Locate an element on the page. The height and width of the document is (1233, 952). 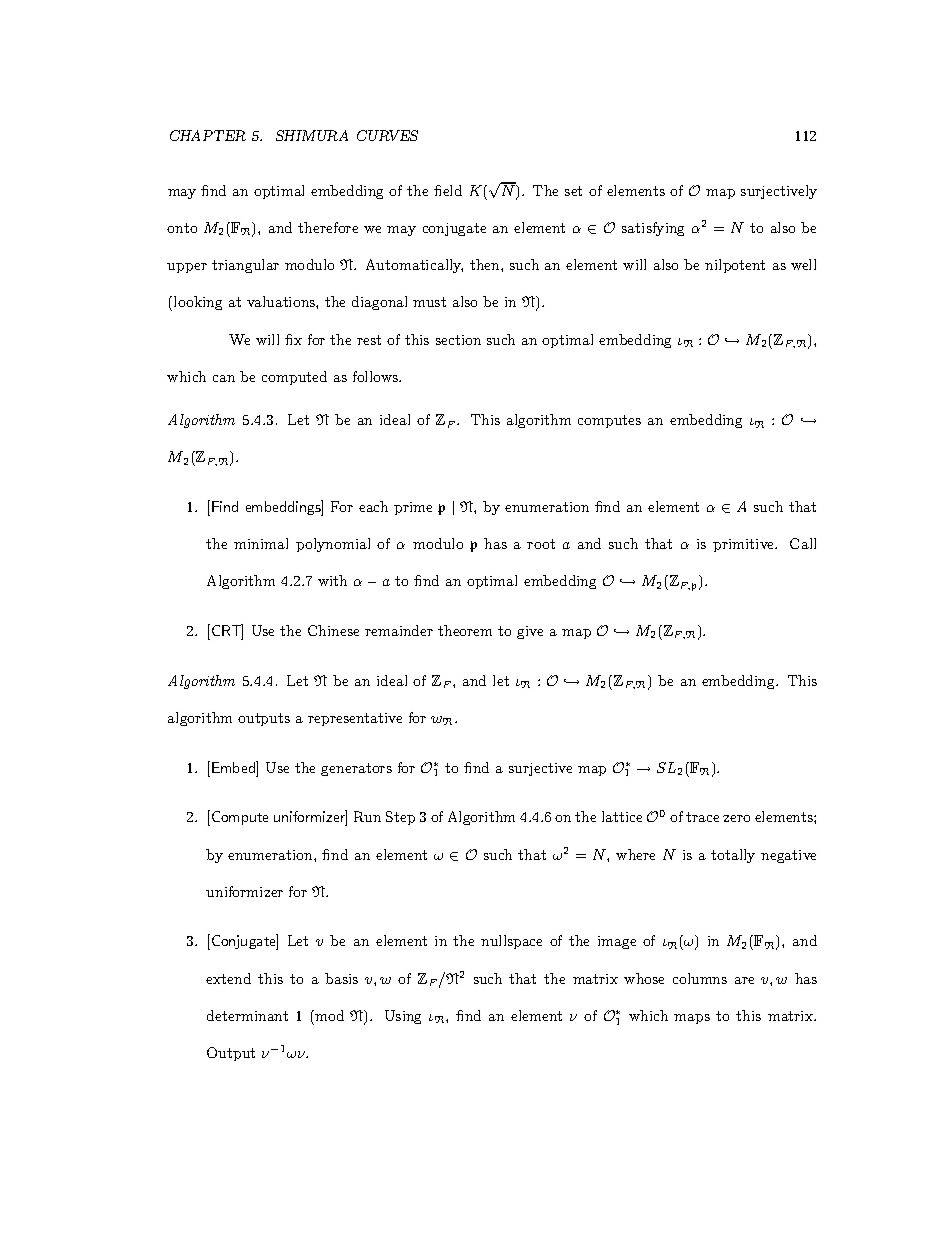
determinant is located at coordinates (247, 1015).
